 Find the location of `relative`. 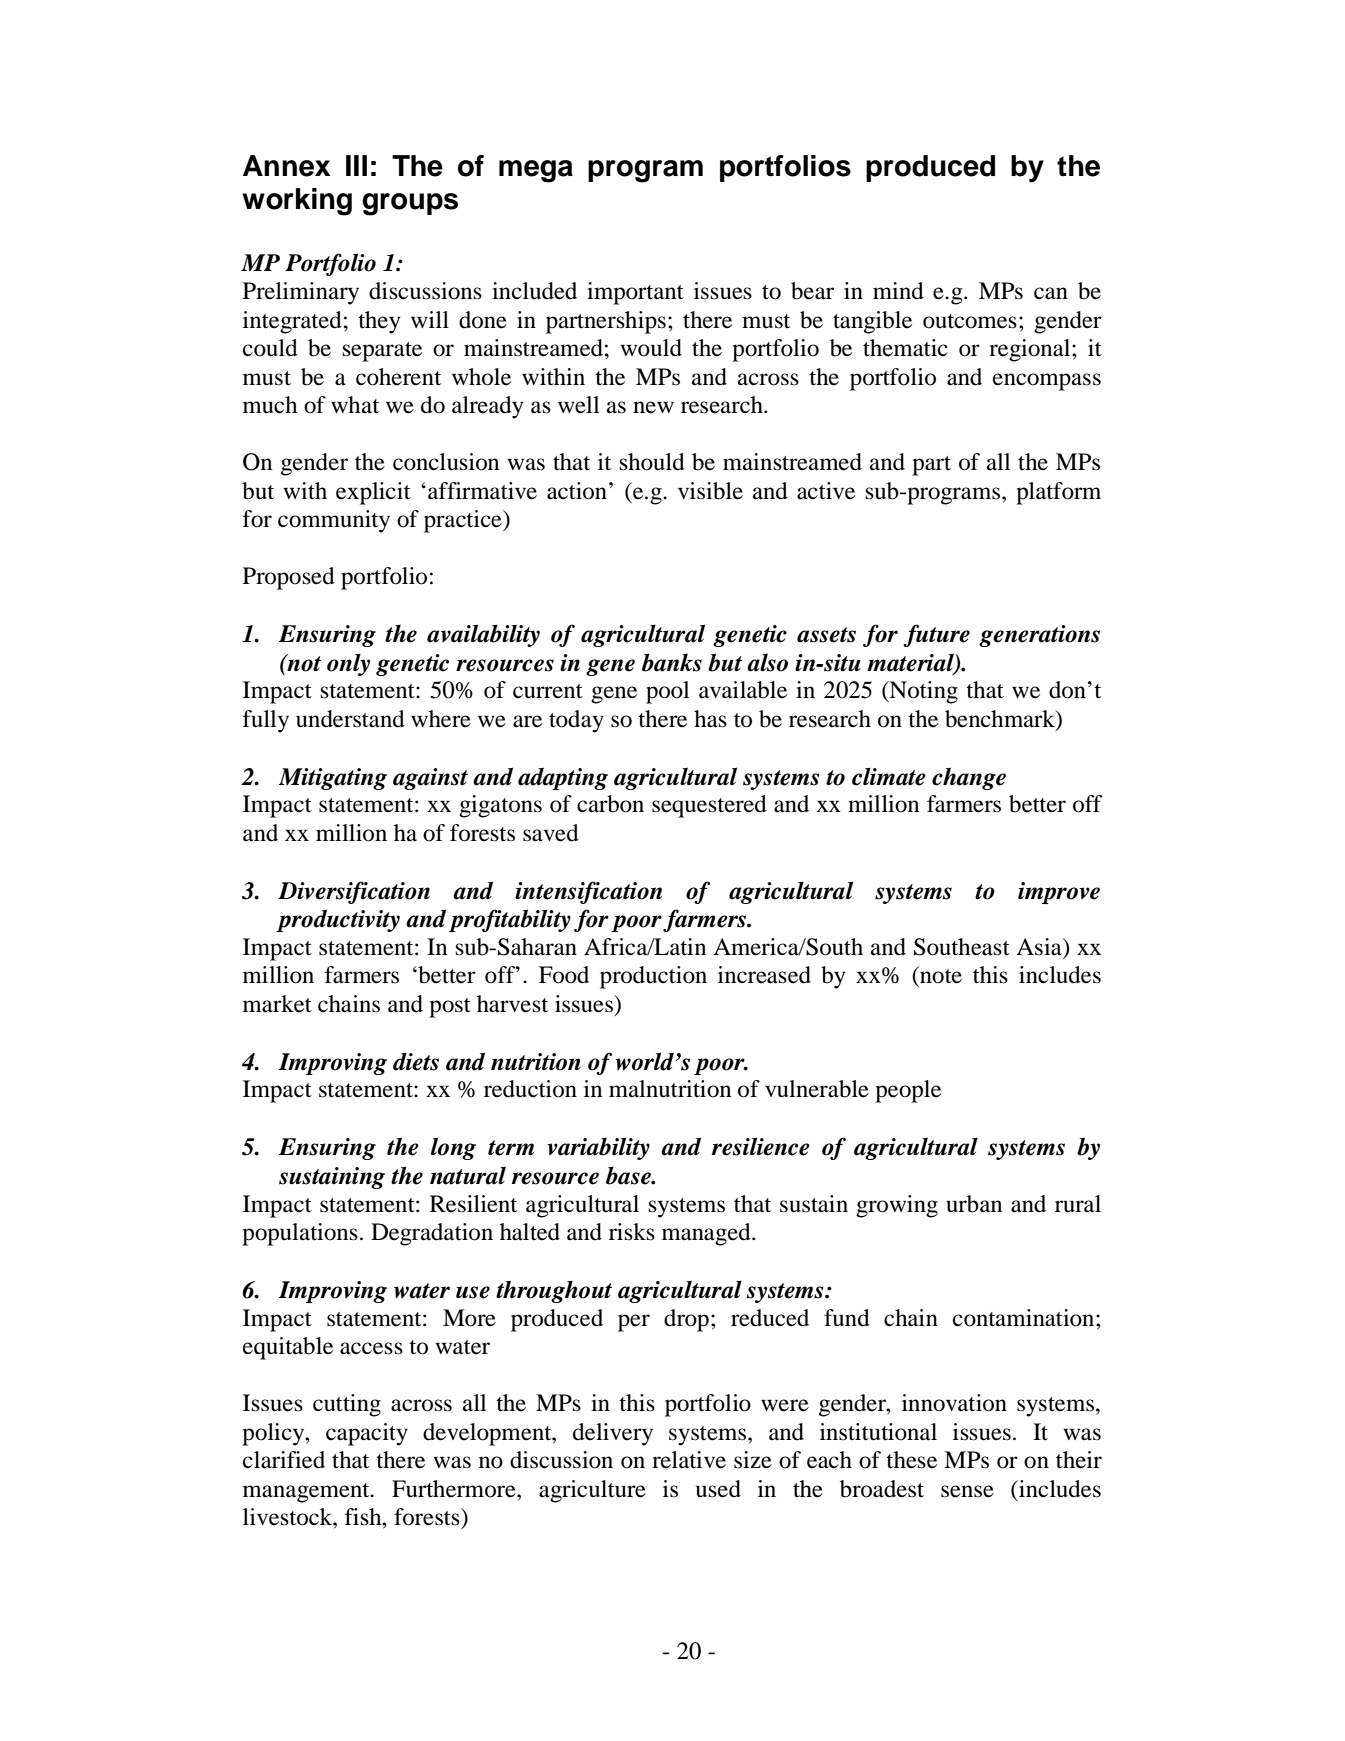

relative is located at coordinates (689, 1460).
